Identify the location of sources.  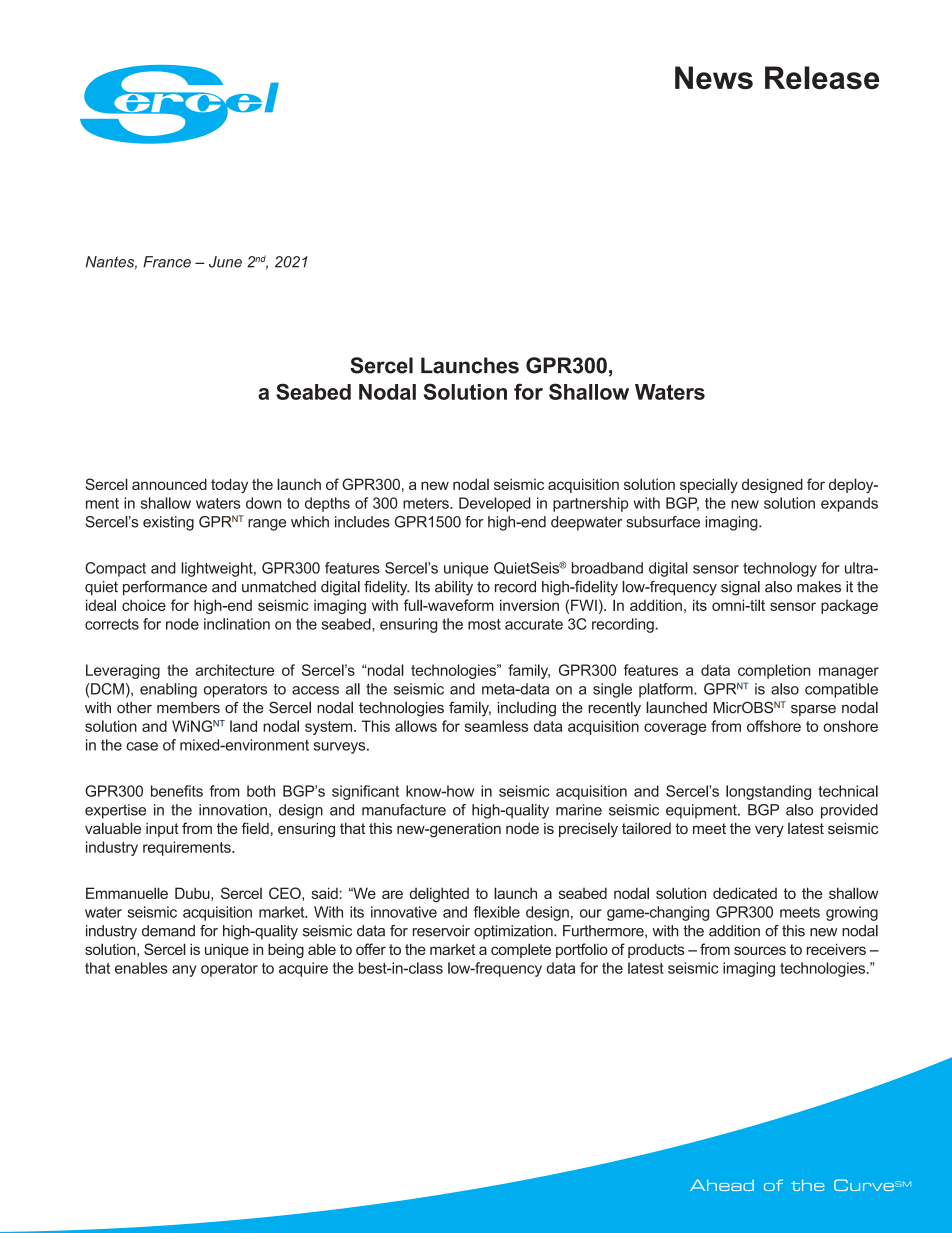
(760, 950).
